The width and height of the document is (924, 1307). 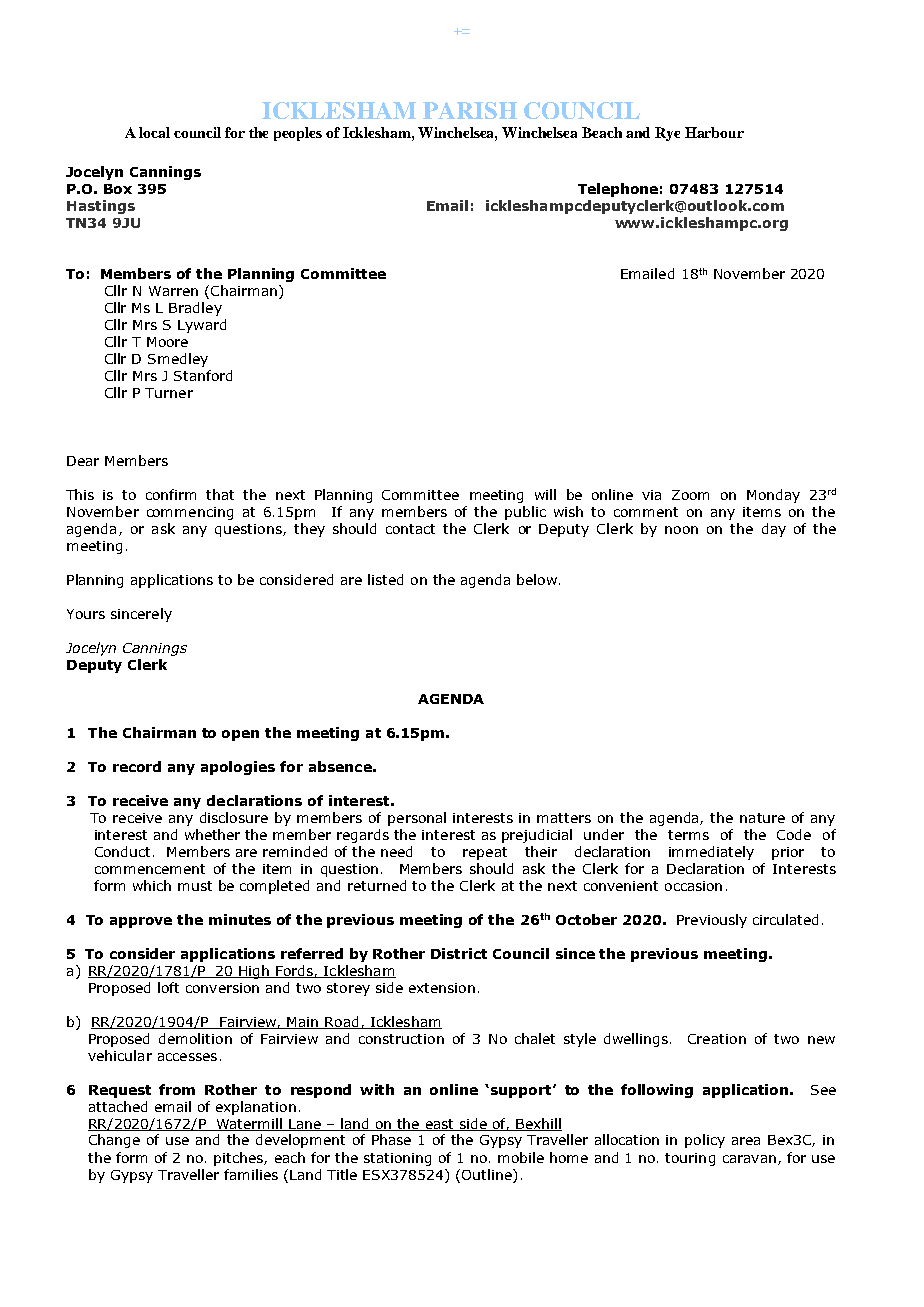 I want to click on confirm, so click(x=171, y=494).
